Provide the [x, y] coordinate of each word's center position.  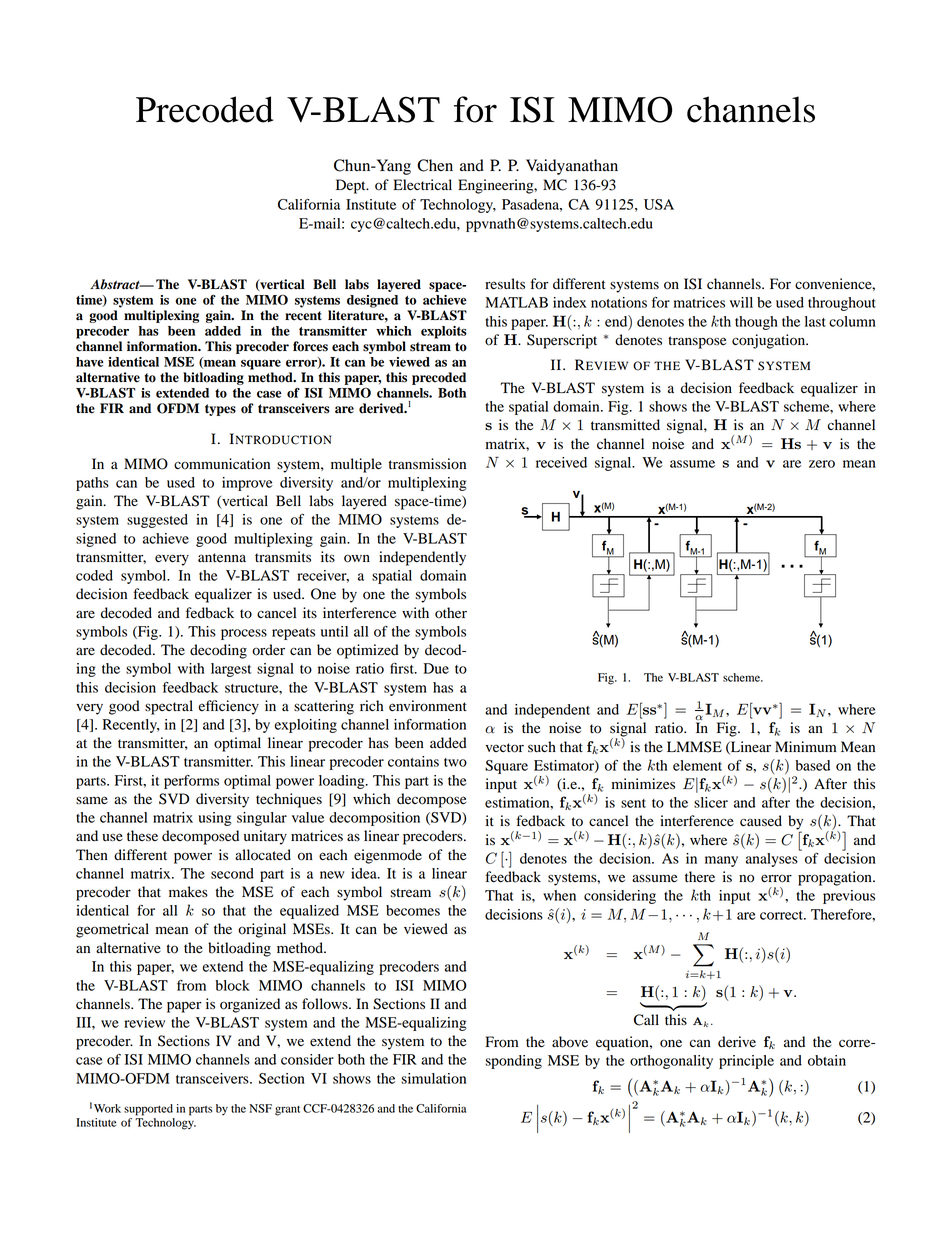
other [451, 613]
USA [659, 204]
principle [746, 1062]
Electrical [422, 185]
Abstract [116, 284]
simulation [434, 1078]
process [244, 634]
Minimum [805, 746]
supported [148, 1110]
